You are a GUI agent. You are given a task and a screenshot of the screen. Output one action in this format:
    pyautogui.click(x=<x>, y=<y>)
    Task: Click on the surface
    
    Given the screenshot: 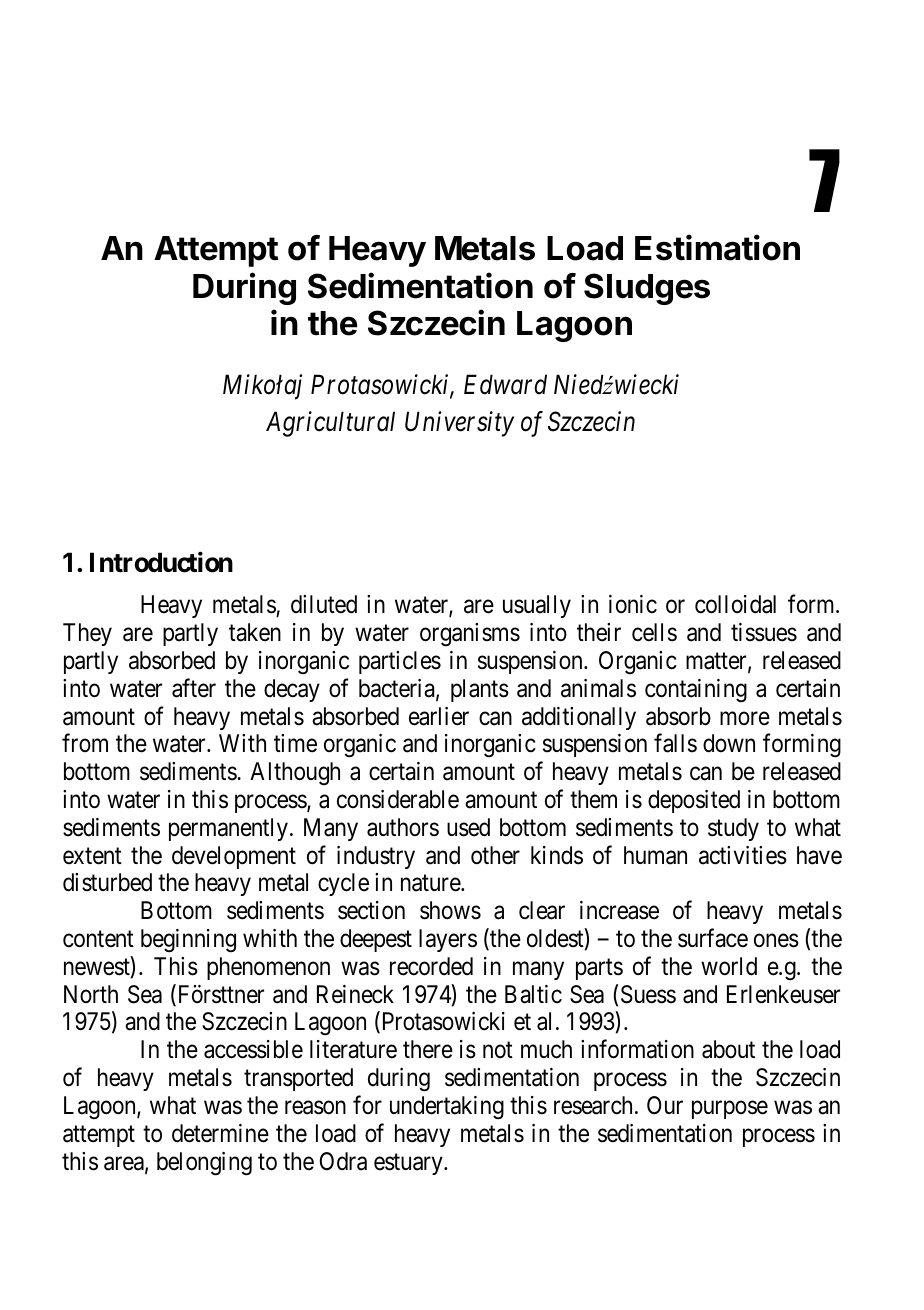 What is the action you would take?
    pyautogui.click(x=713, y=938)
